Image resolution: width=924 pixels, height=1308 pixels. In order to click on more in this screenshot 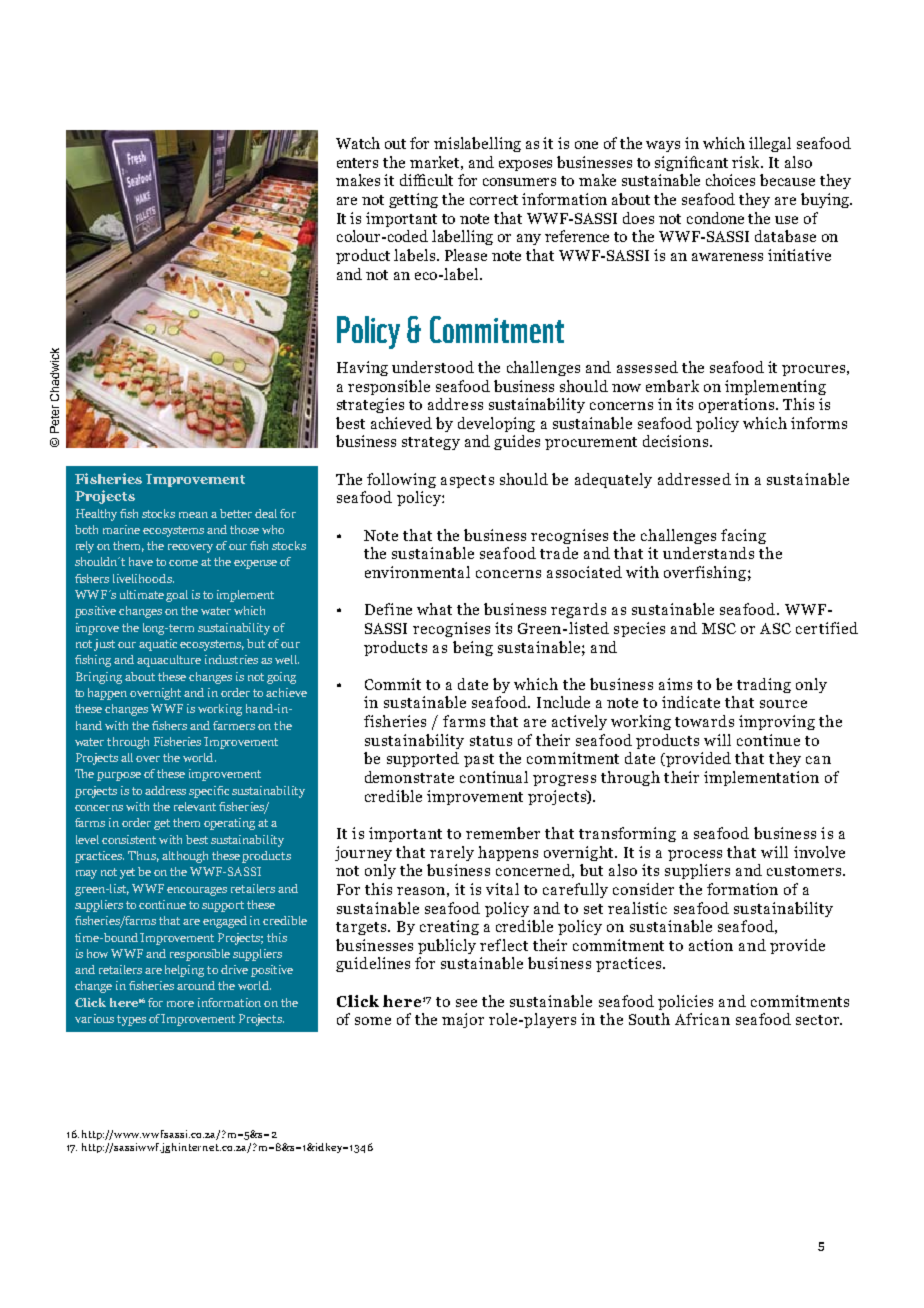, I will do `click(180, 1004)`.
